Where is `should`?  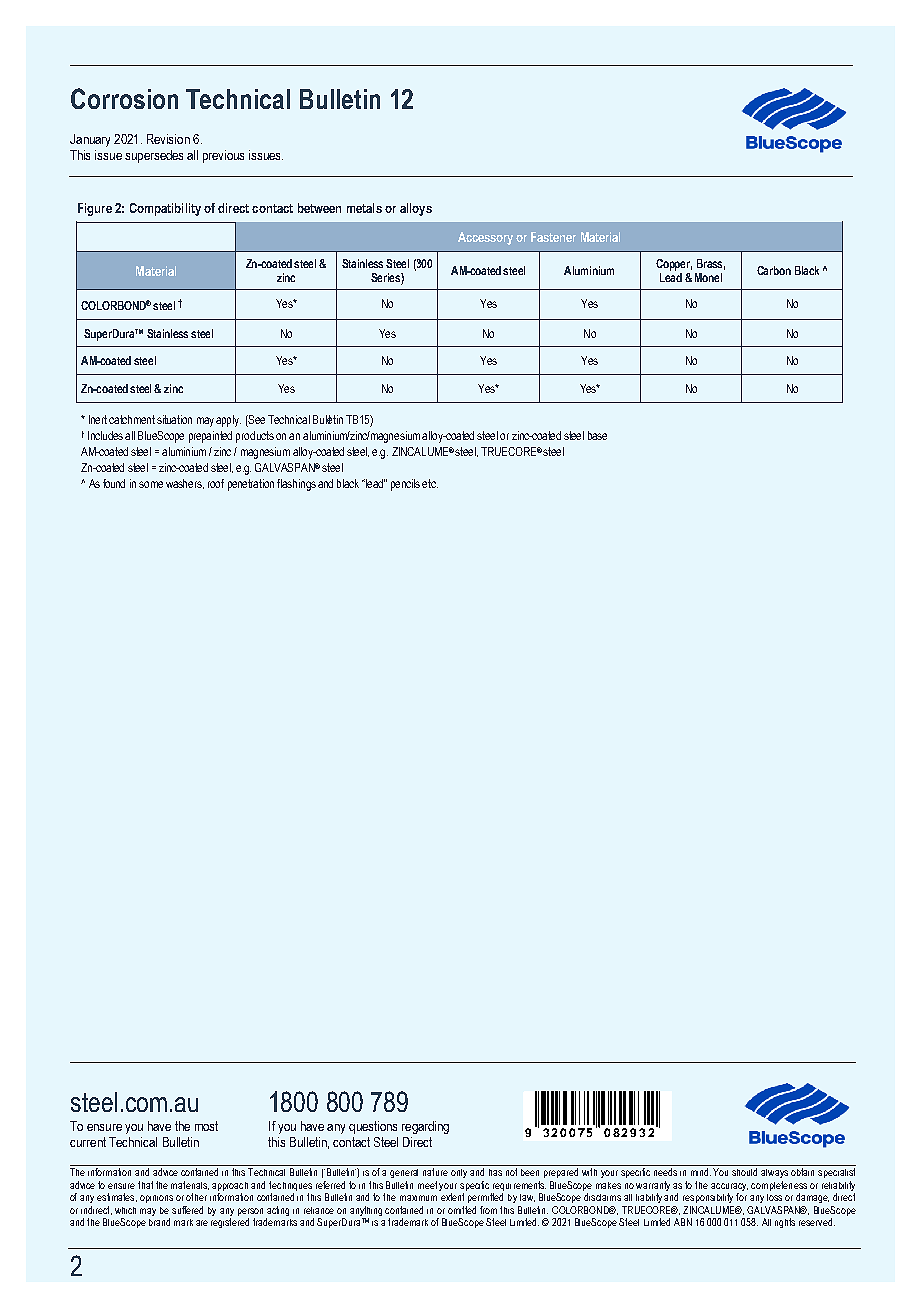 should is located at coordinates (744, 1172).
